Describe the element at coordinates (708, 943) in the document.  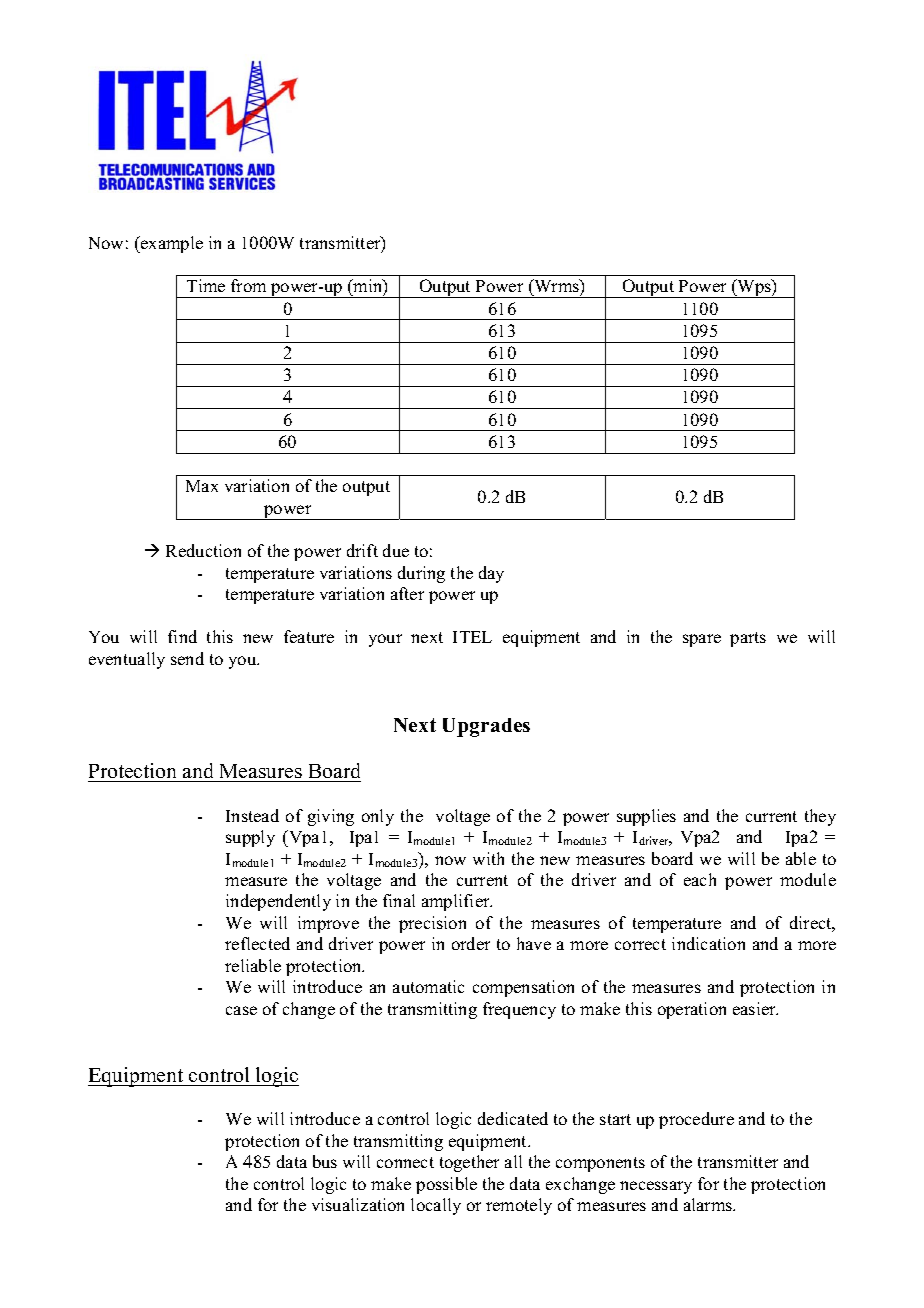
I see `indication` at that location.
